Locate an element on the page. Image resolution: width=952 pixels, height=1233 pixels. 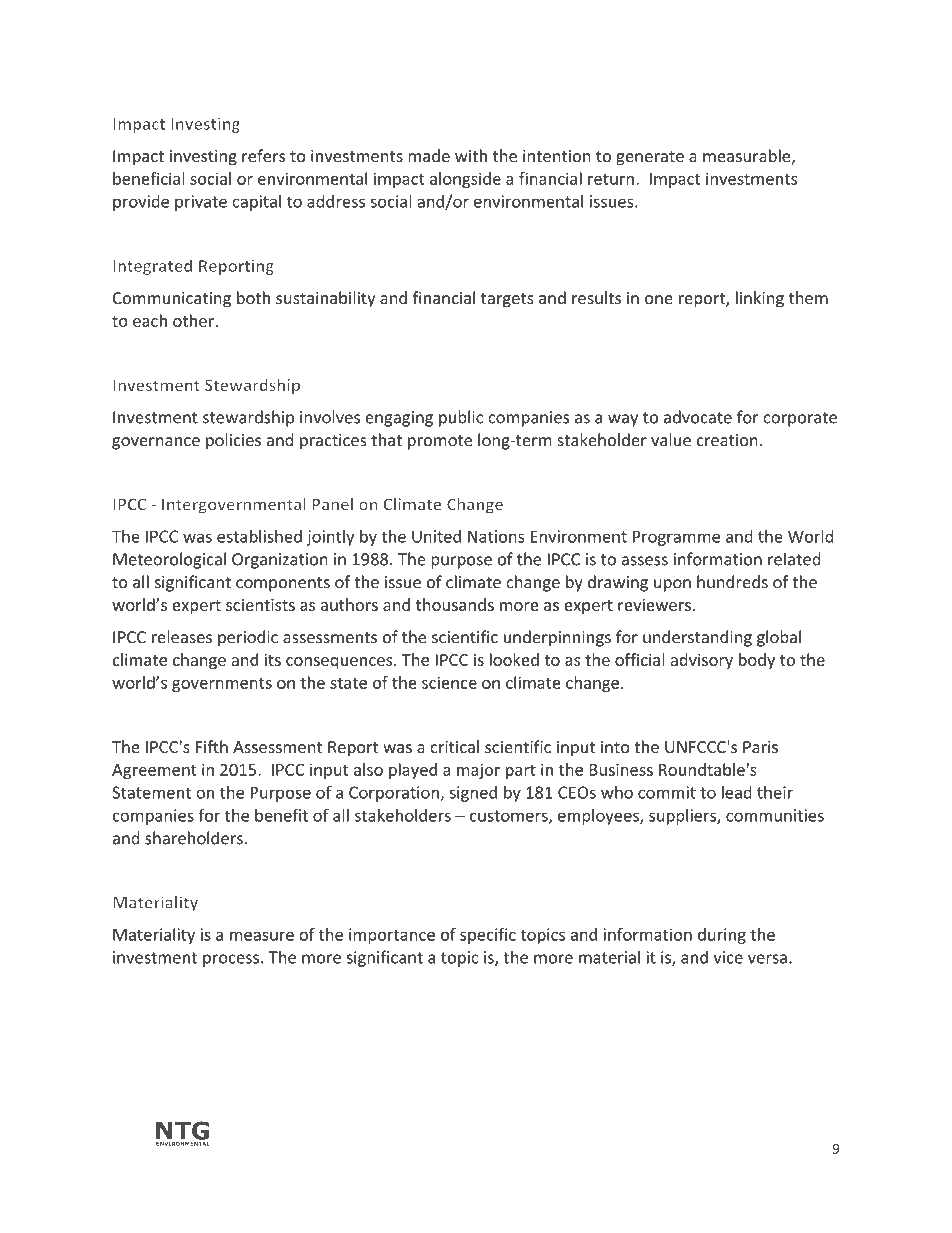
measure is located at coordinates (262, 936).
